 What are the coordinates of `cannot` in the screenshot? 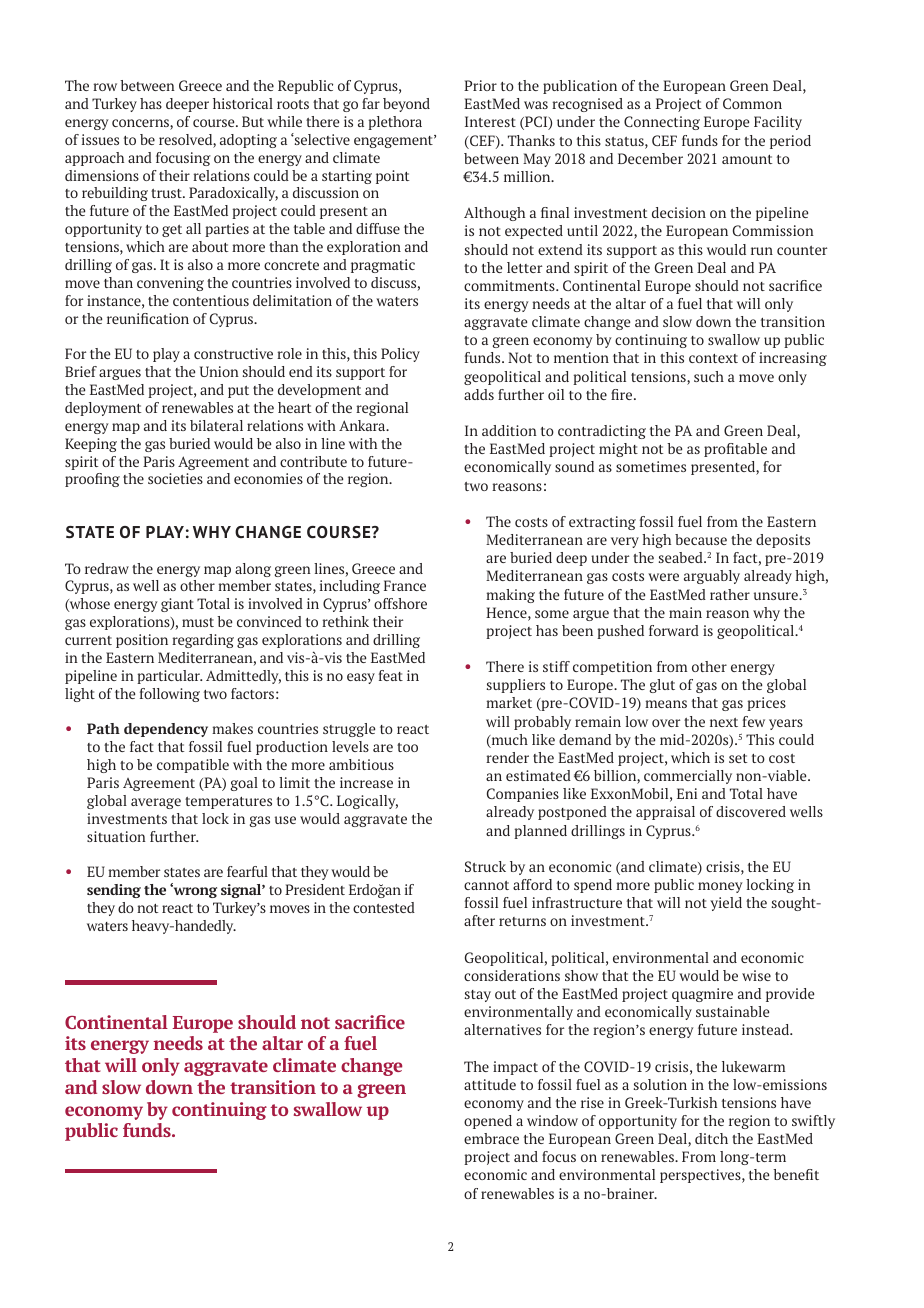 It's located at (486, 885).
